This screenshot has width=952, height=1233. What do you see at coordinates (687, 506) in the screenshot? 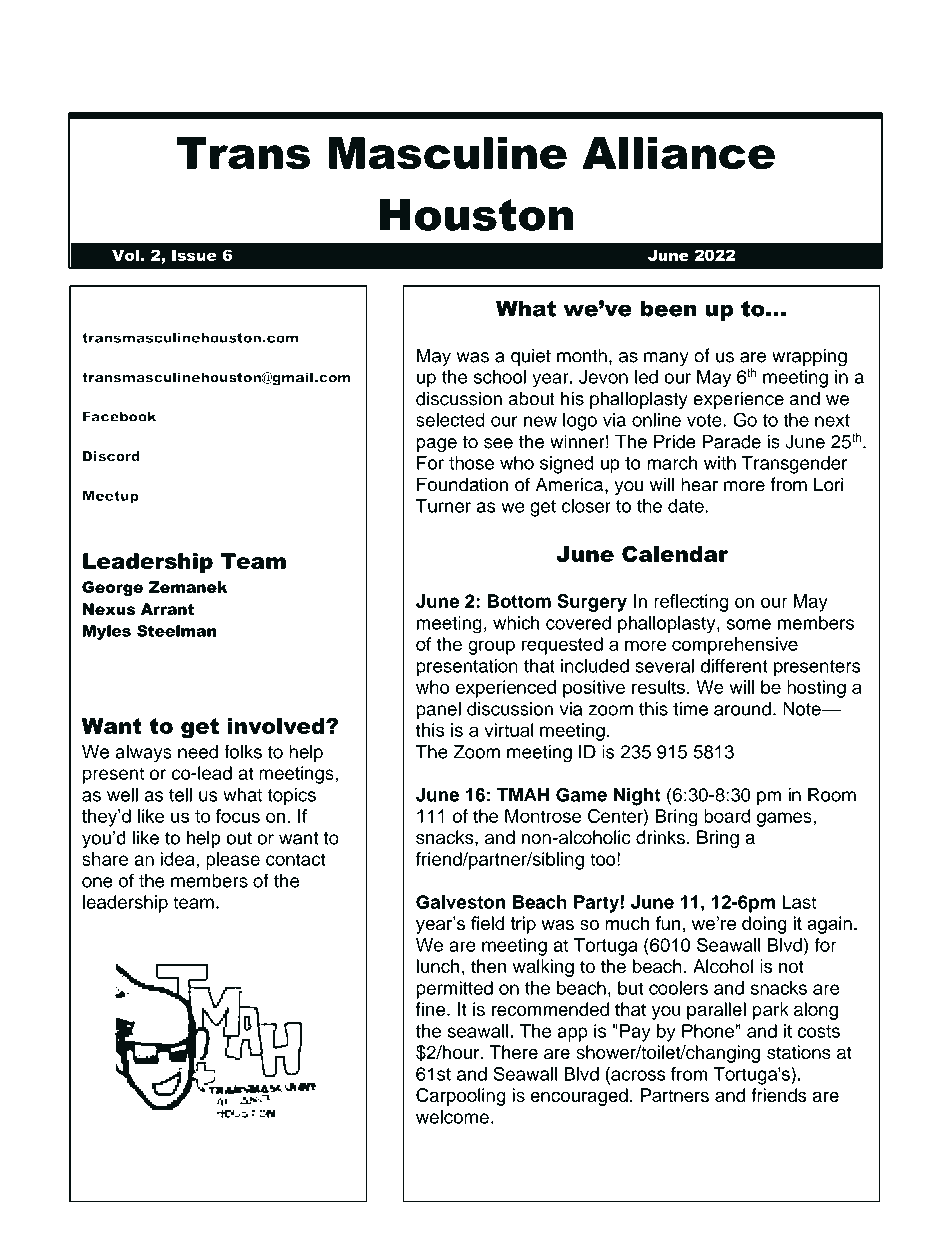
I see `date` at bounding box center [687, 506].
